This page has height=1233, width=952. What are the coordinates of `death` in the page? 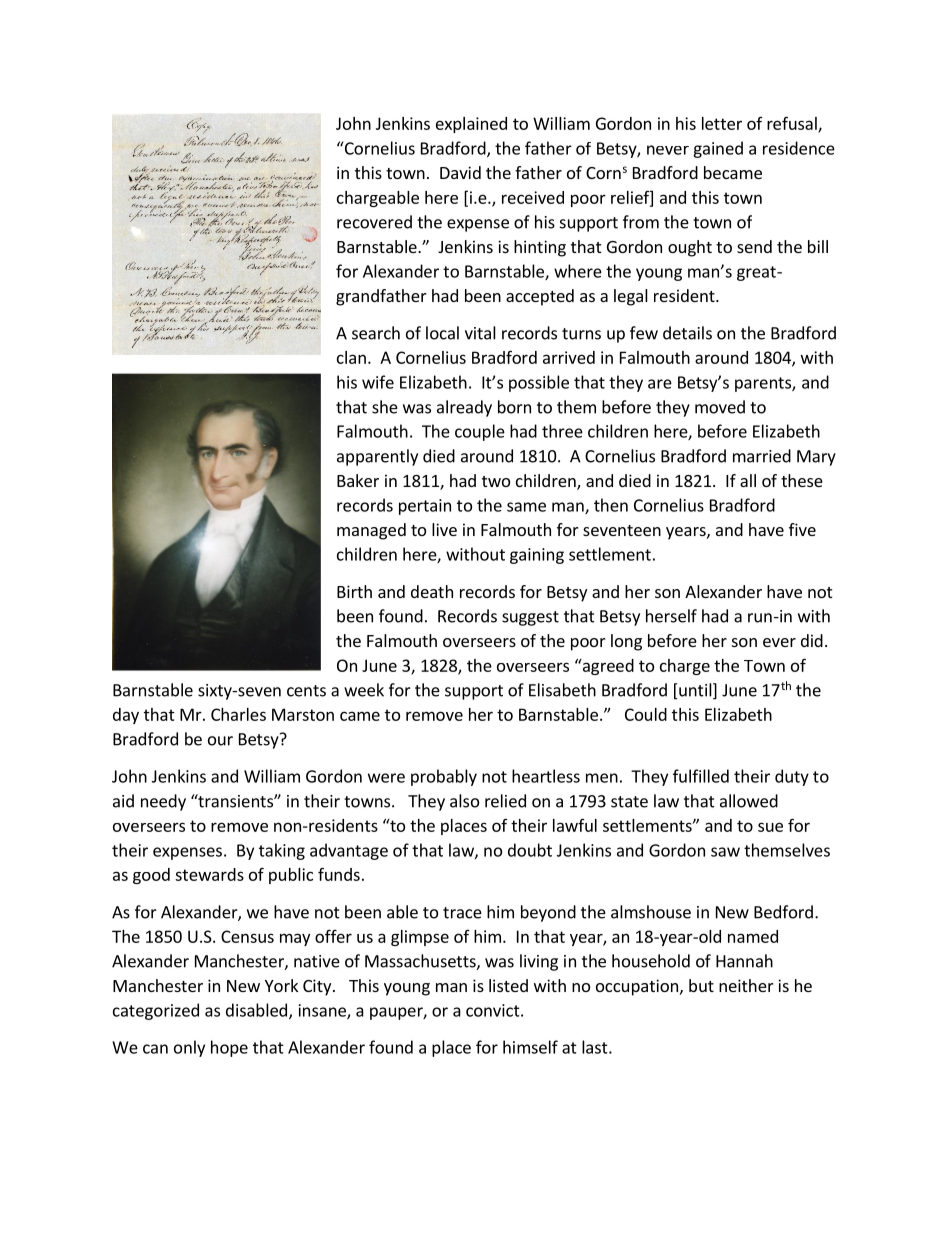 It's located at (432, 591).
